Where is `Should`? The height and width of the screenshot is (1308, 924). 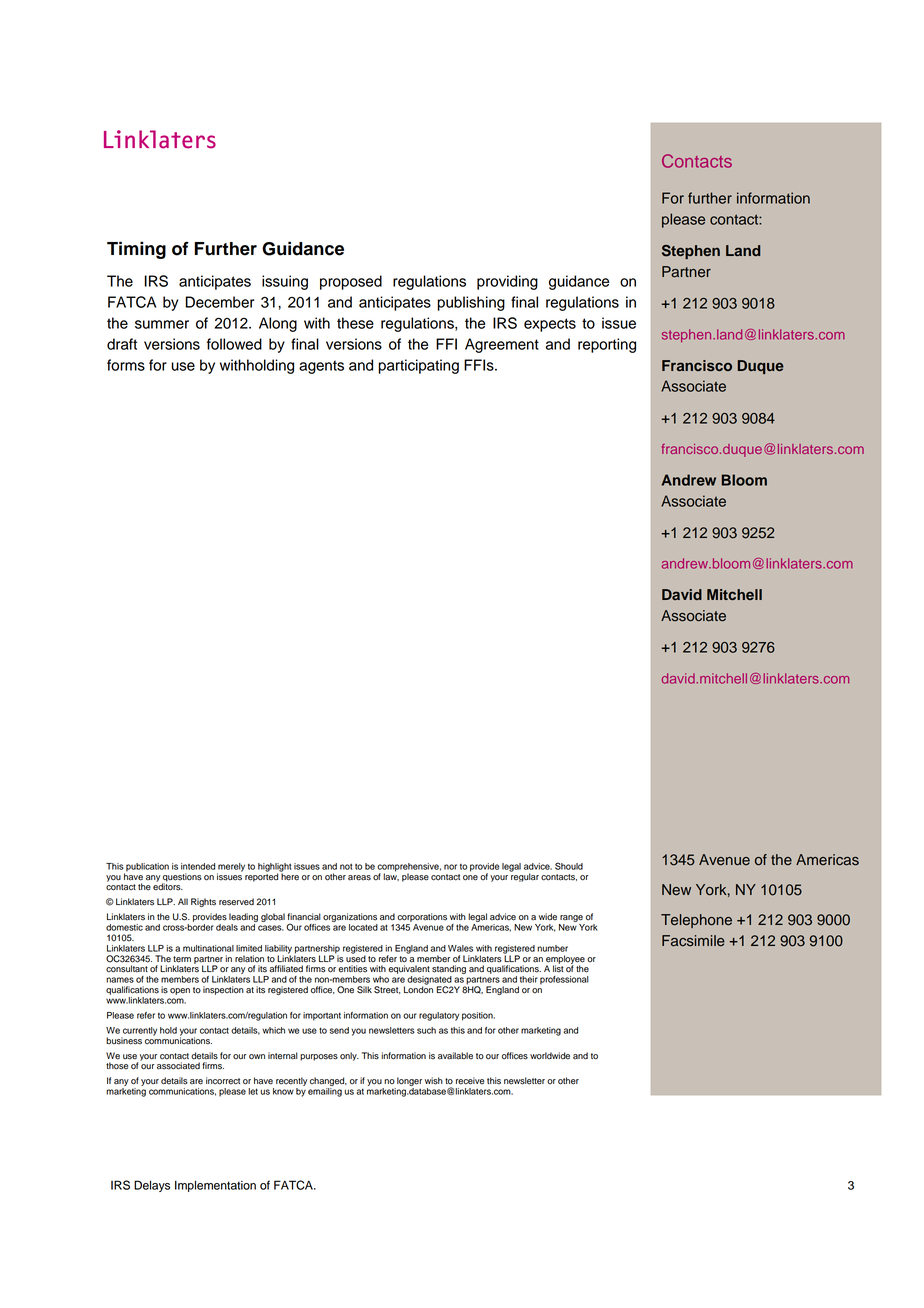
Should is located at coordinates (569, 866).
